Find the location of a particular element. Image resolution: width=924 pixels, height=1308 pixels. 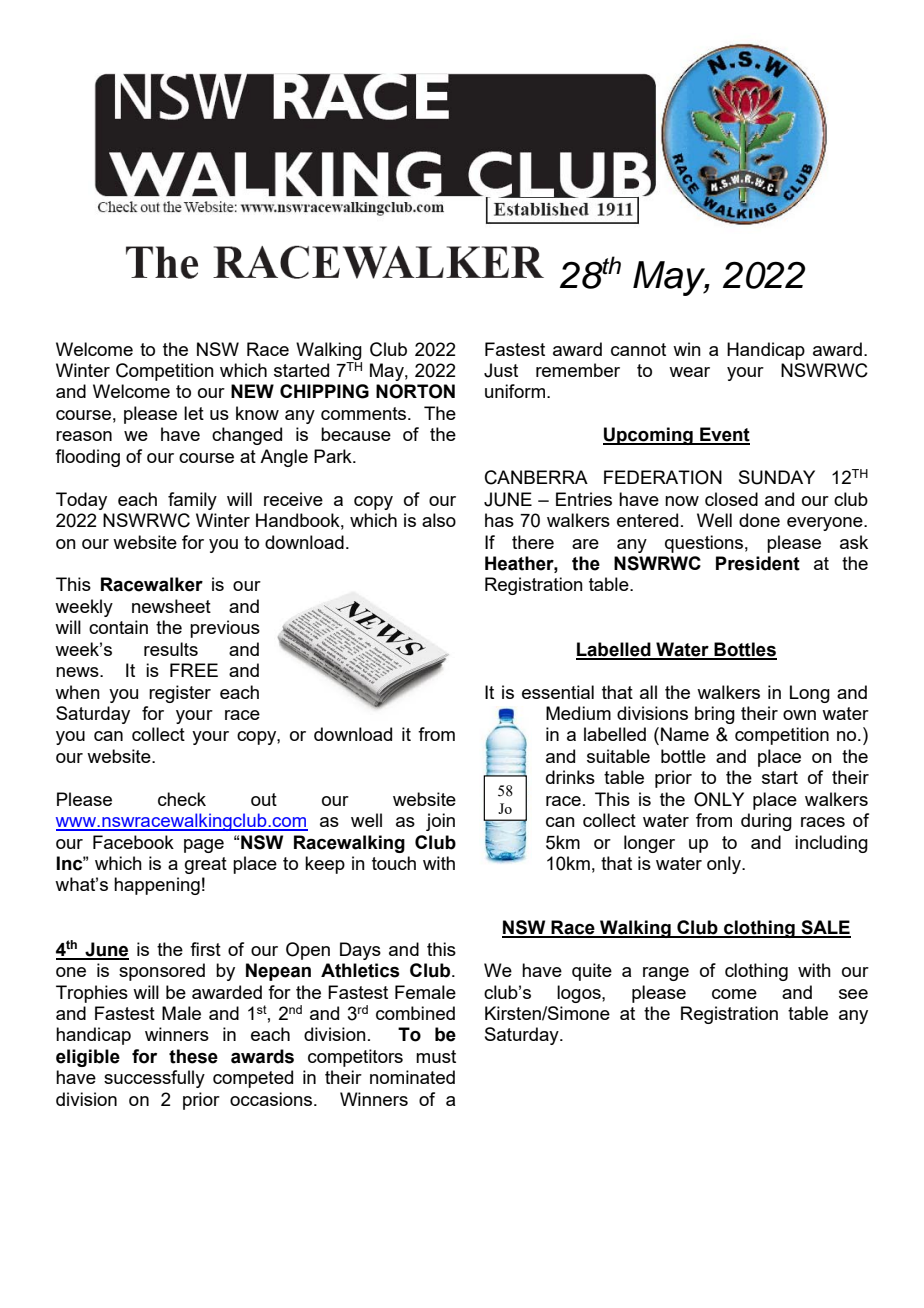

register is located at coordinates (180, 694).
